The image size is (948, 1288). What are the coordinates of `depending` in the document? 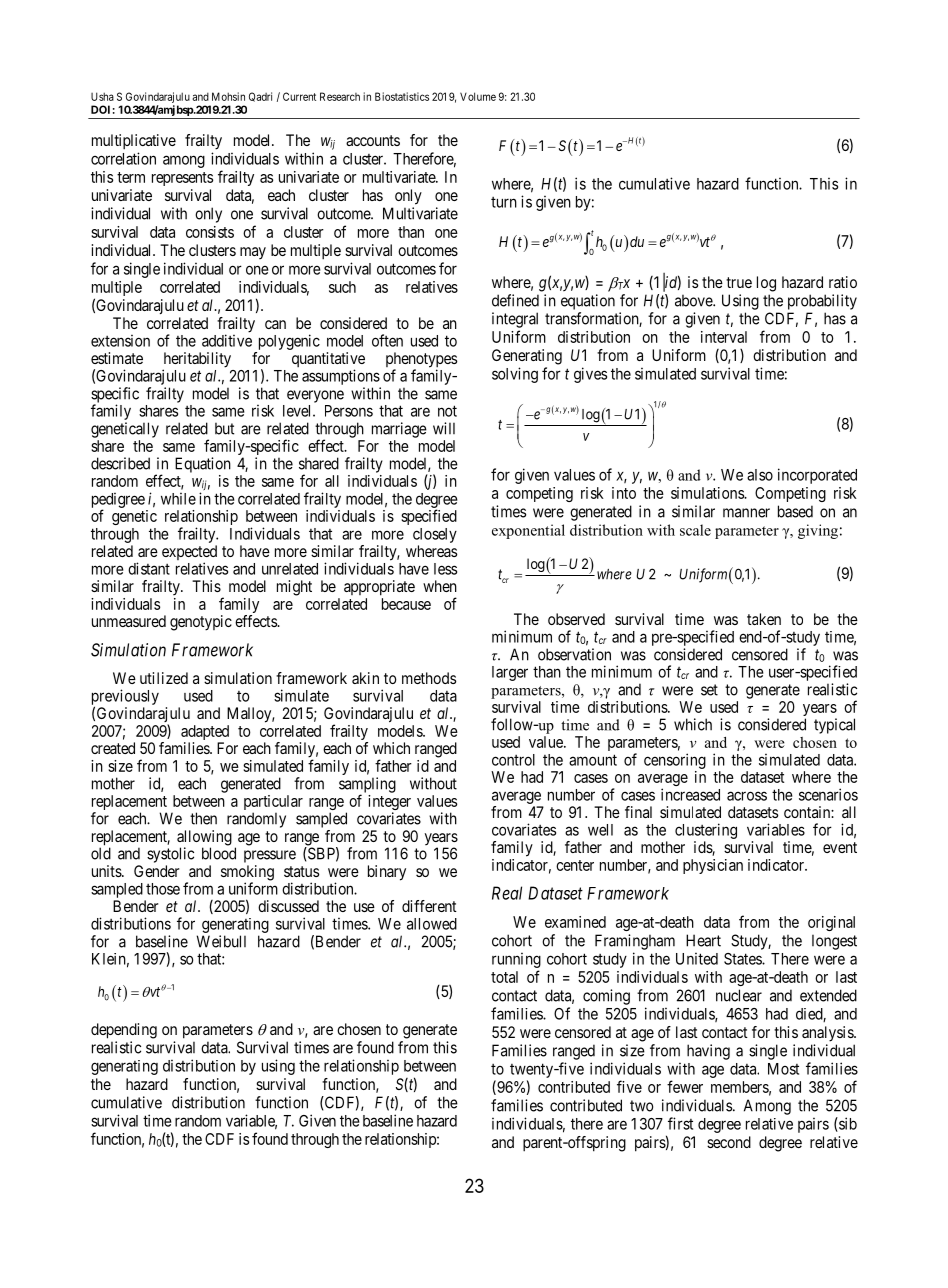 It's located at (124, 1031).
